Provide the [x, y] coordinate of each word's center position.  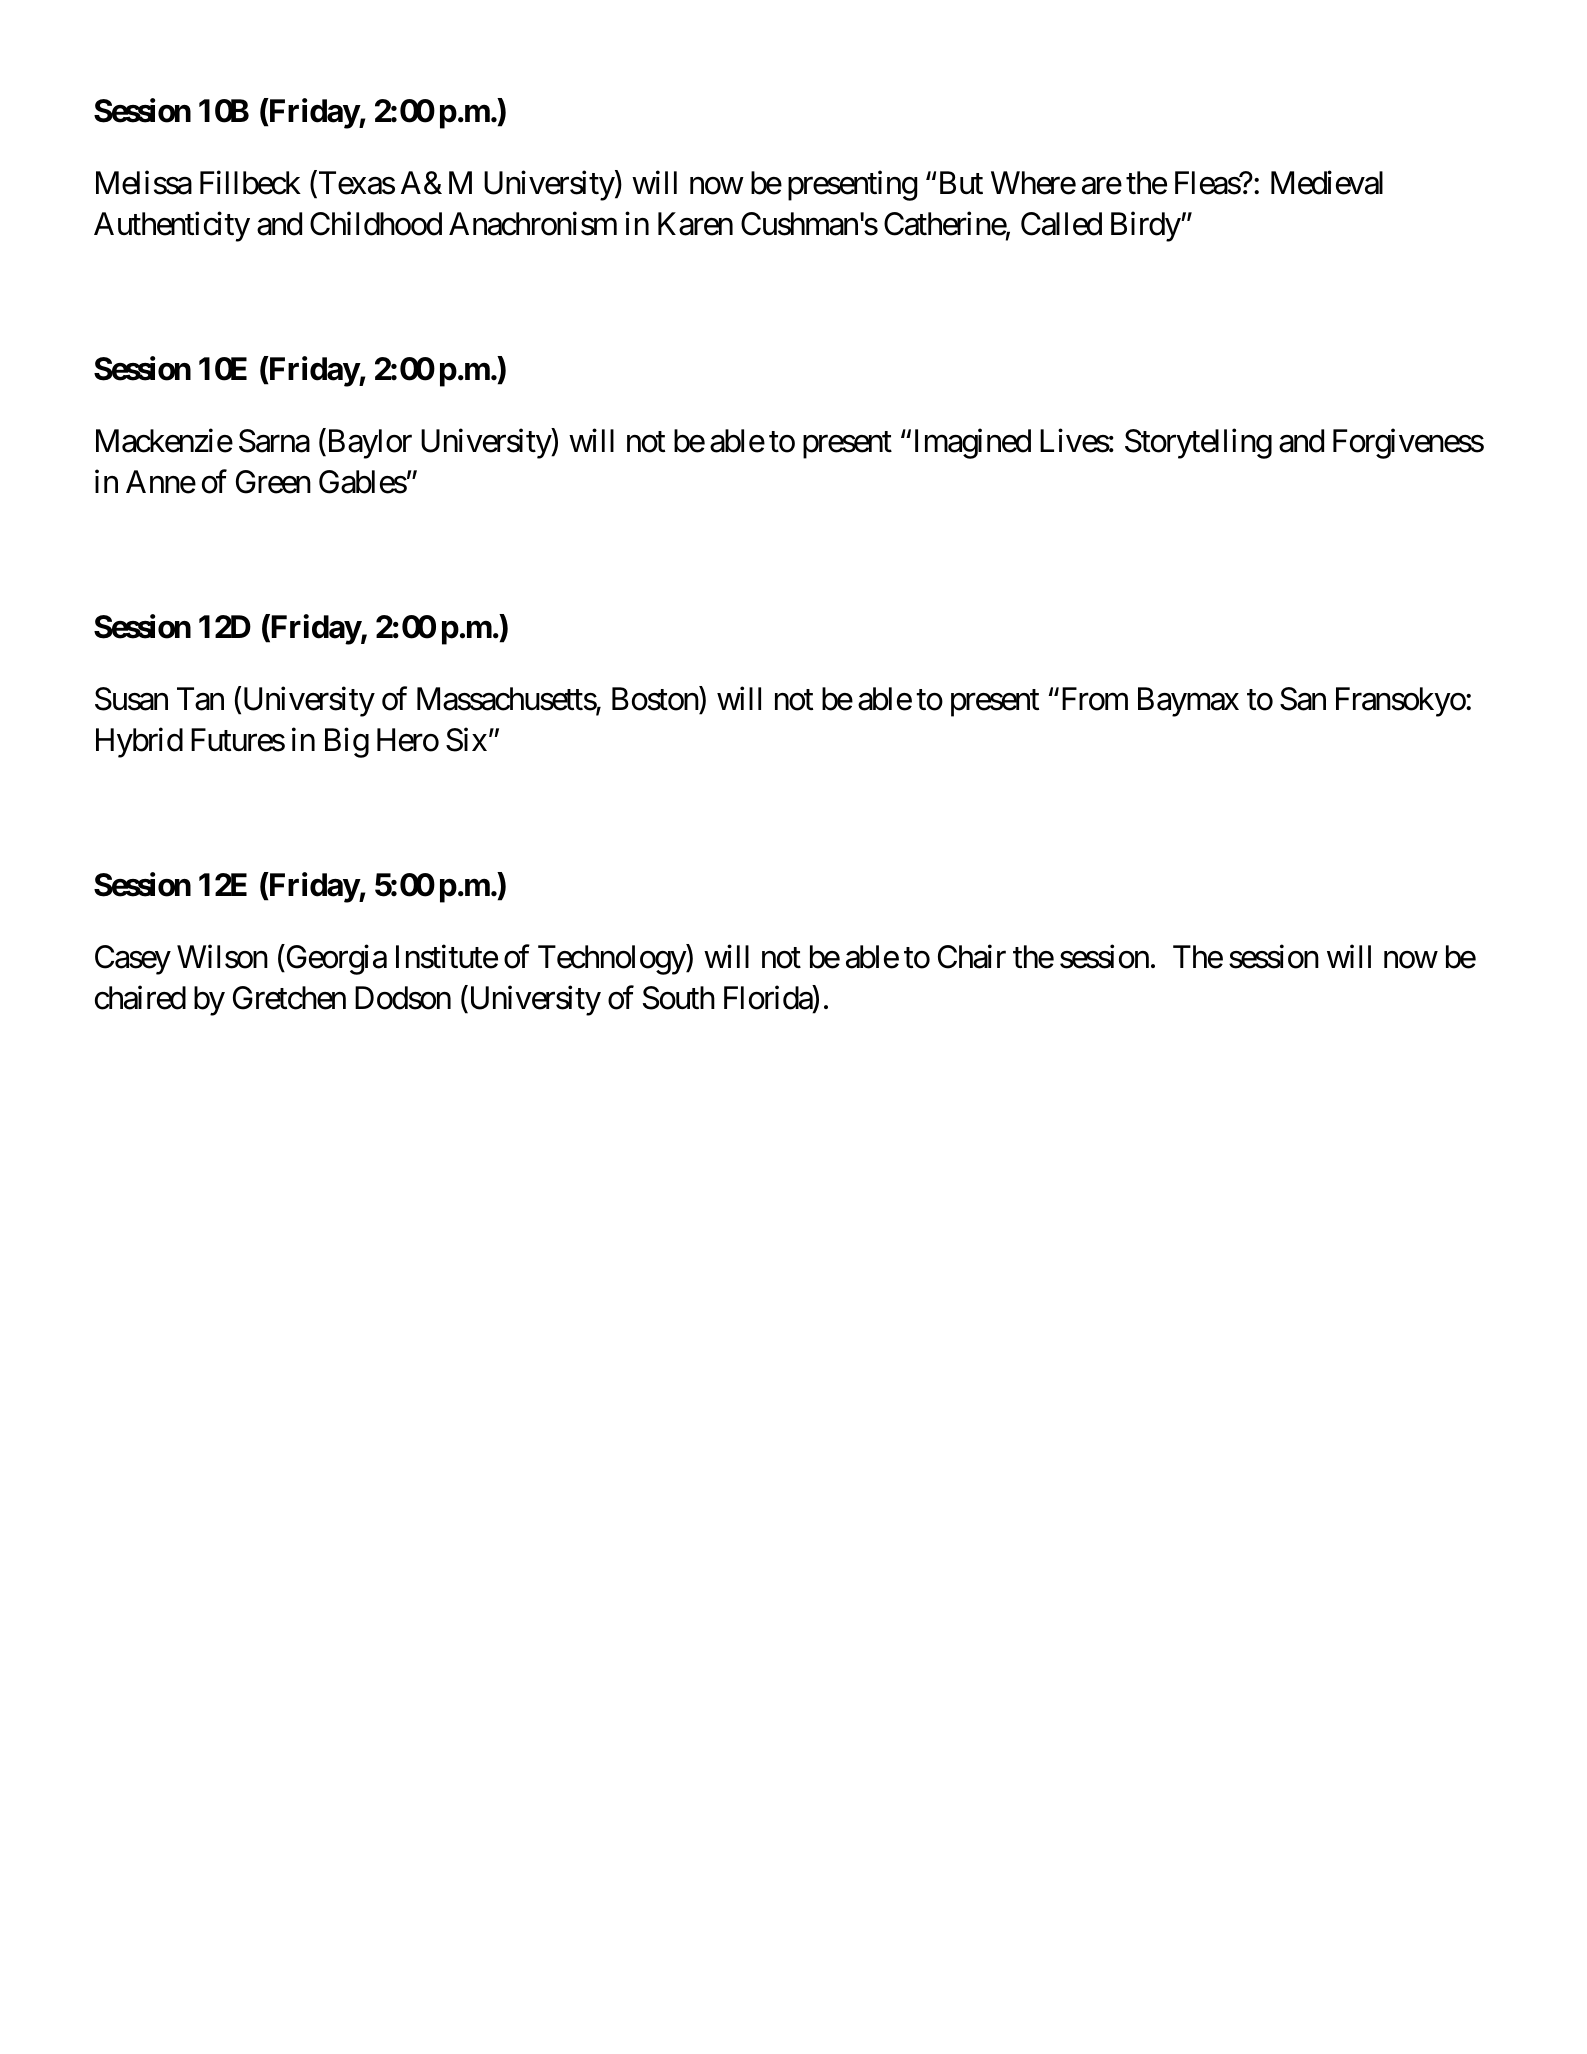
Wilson [222, 957]
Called [1061, 224]
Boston [656, 701]
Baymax [1188, 702]
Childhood [376, 224]
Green [273, 482]
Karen [695, 224]
